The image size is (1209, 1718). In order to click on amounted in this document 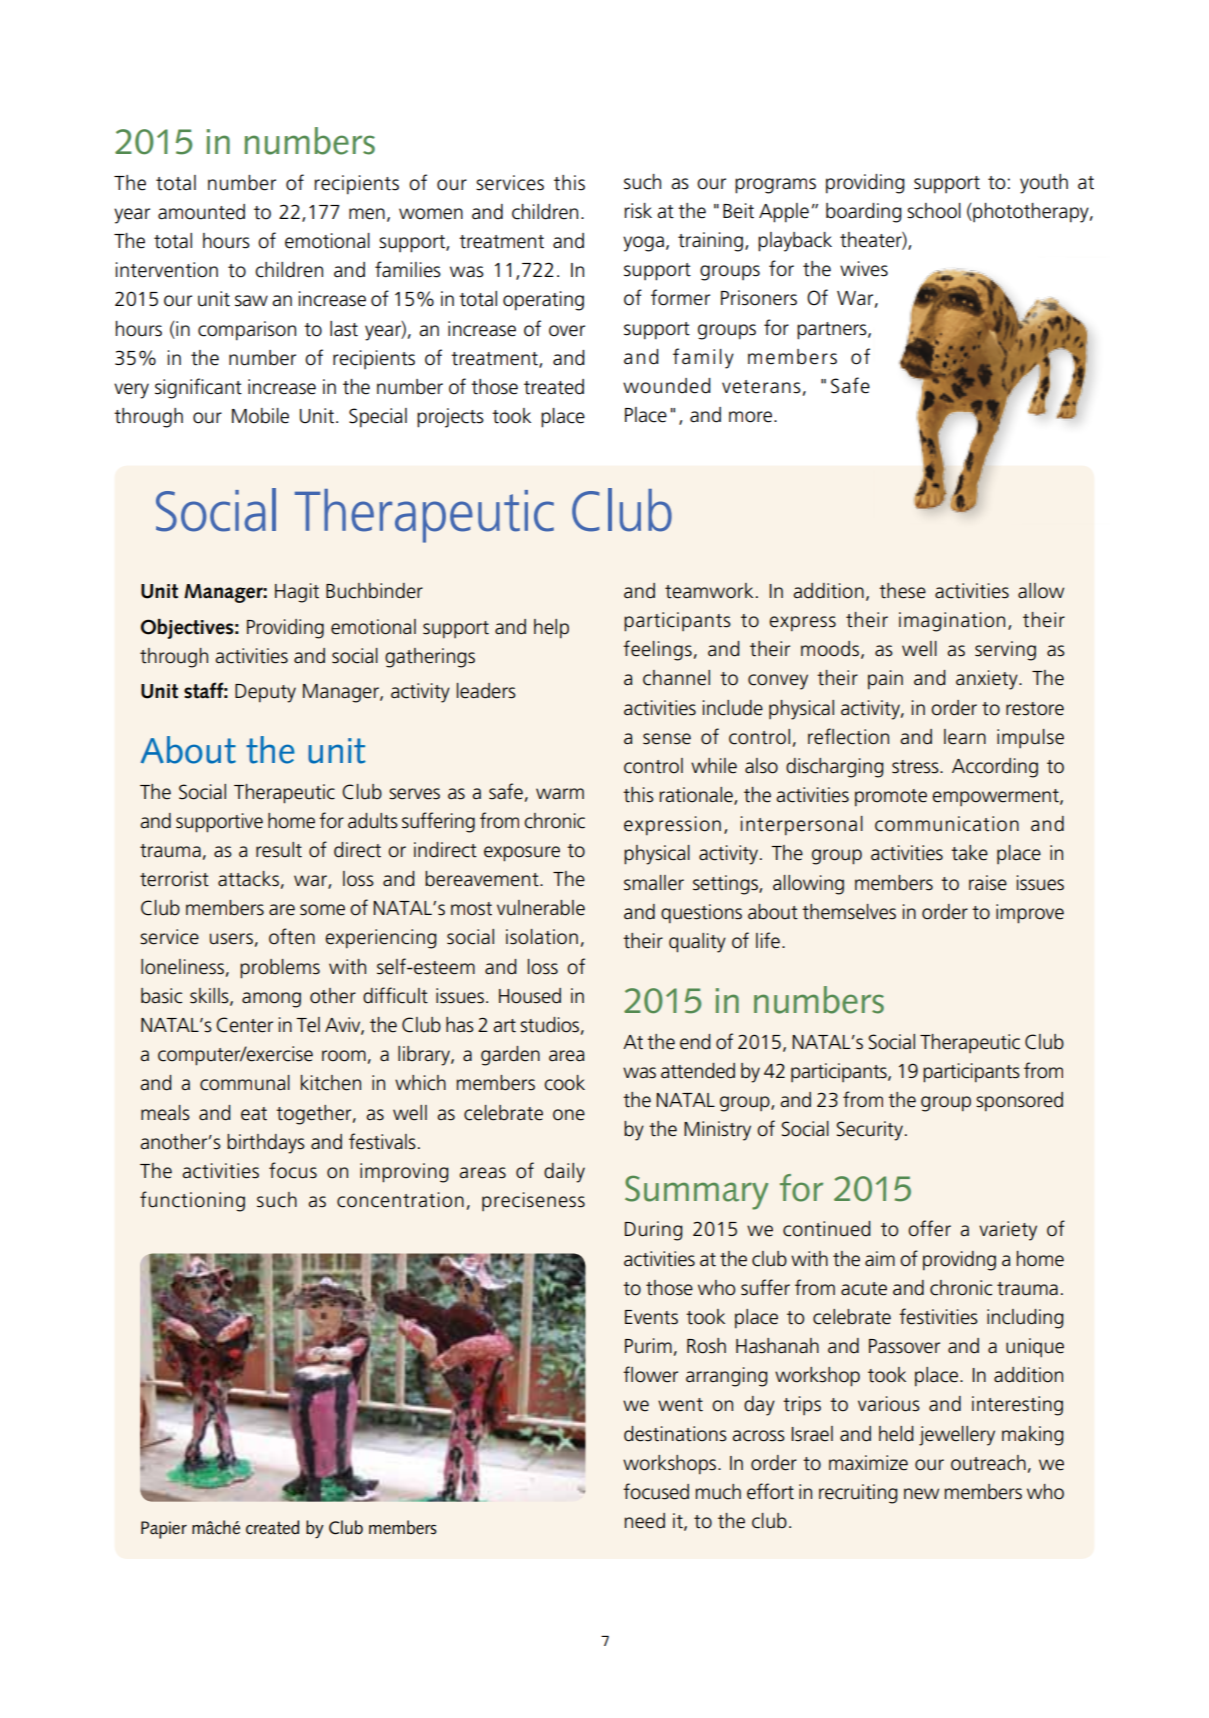, I will do `click(201, 212)`.
